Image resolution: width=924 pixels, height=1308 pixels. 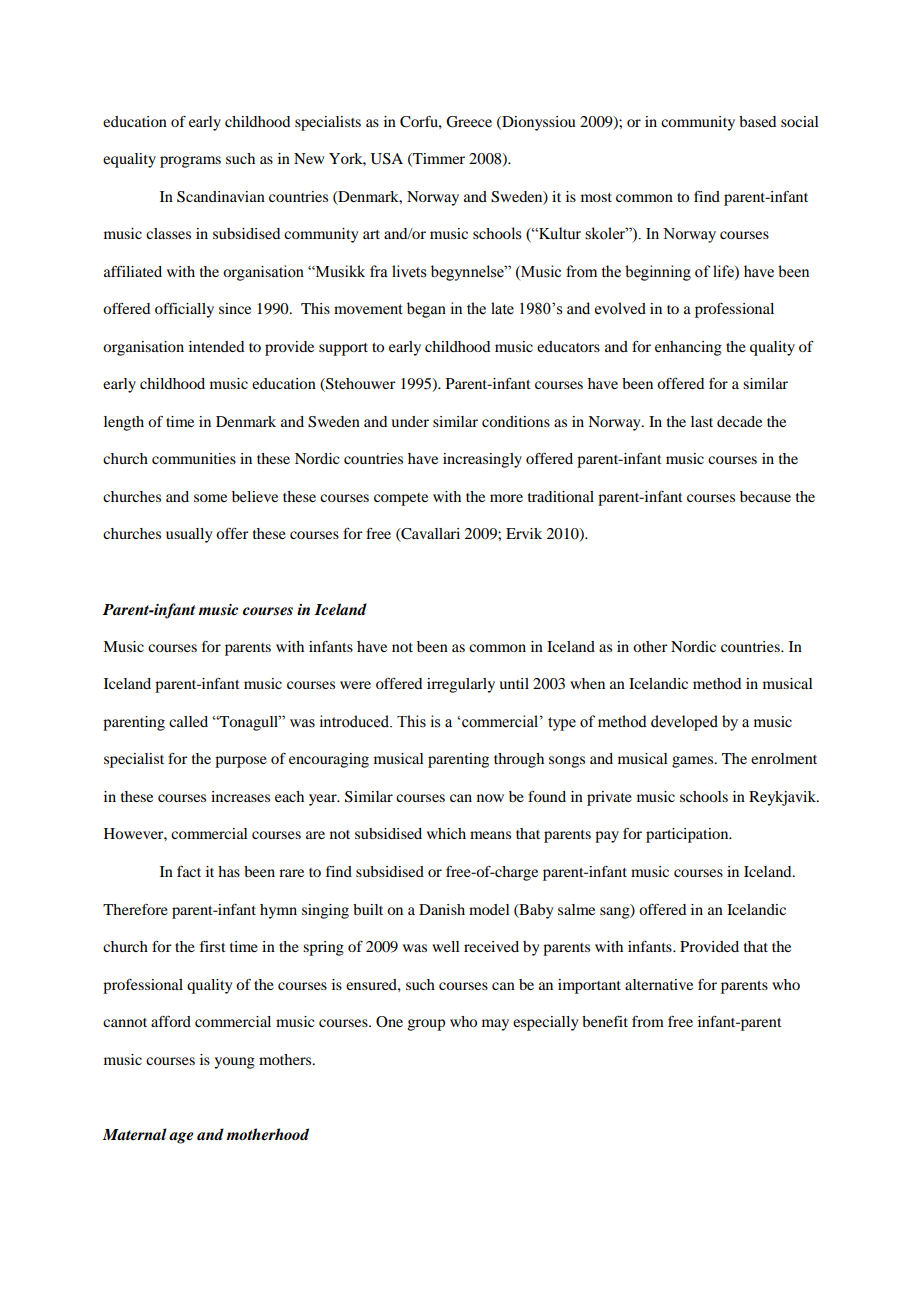 I want to click on irregularly, so click(x=461, y=685).
